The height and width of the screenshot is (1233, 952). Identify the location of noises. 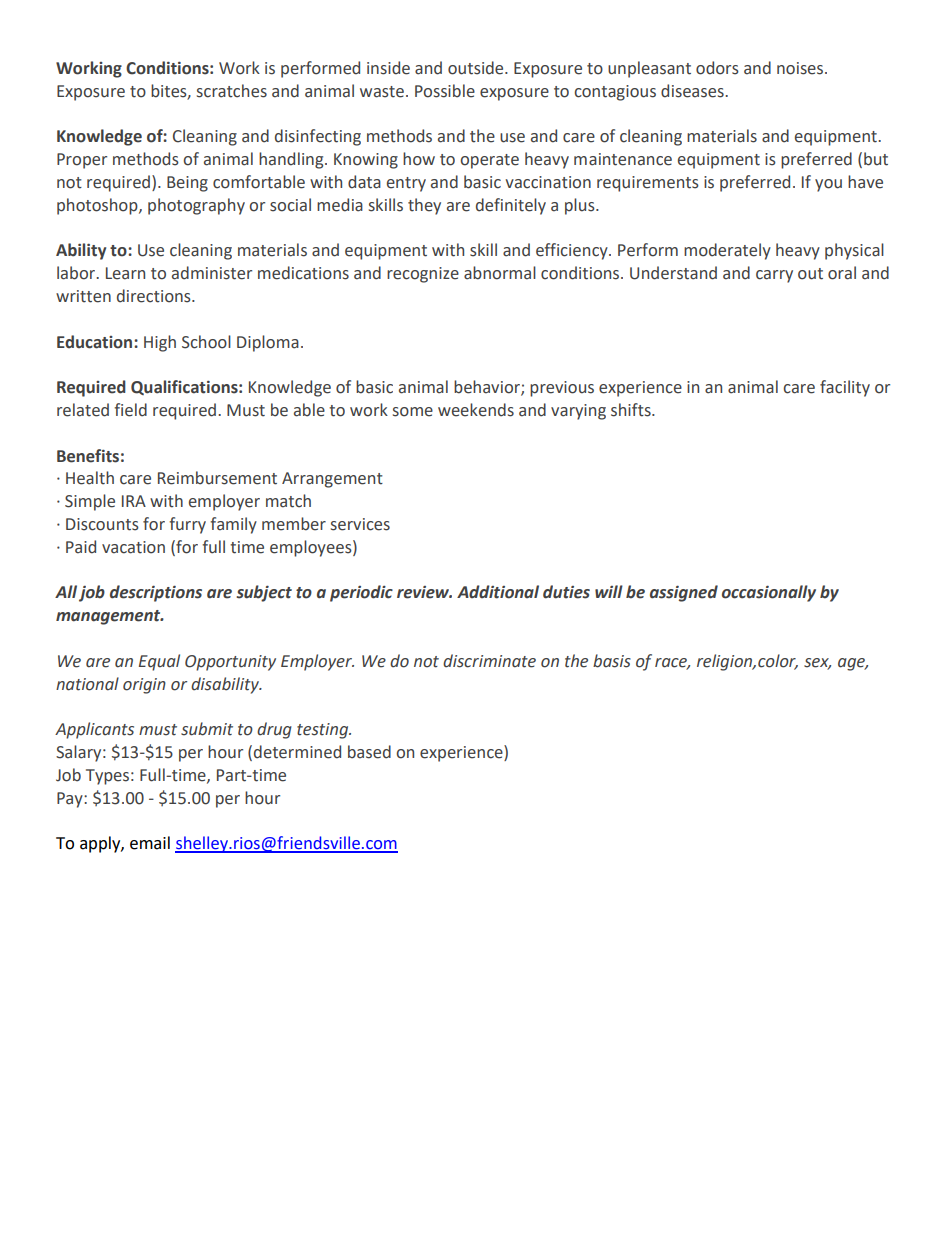
(801, 68).
